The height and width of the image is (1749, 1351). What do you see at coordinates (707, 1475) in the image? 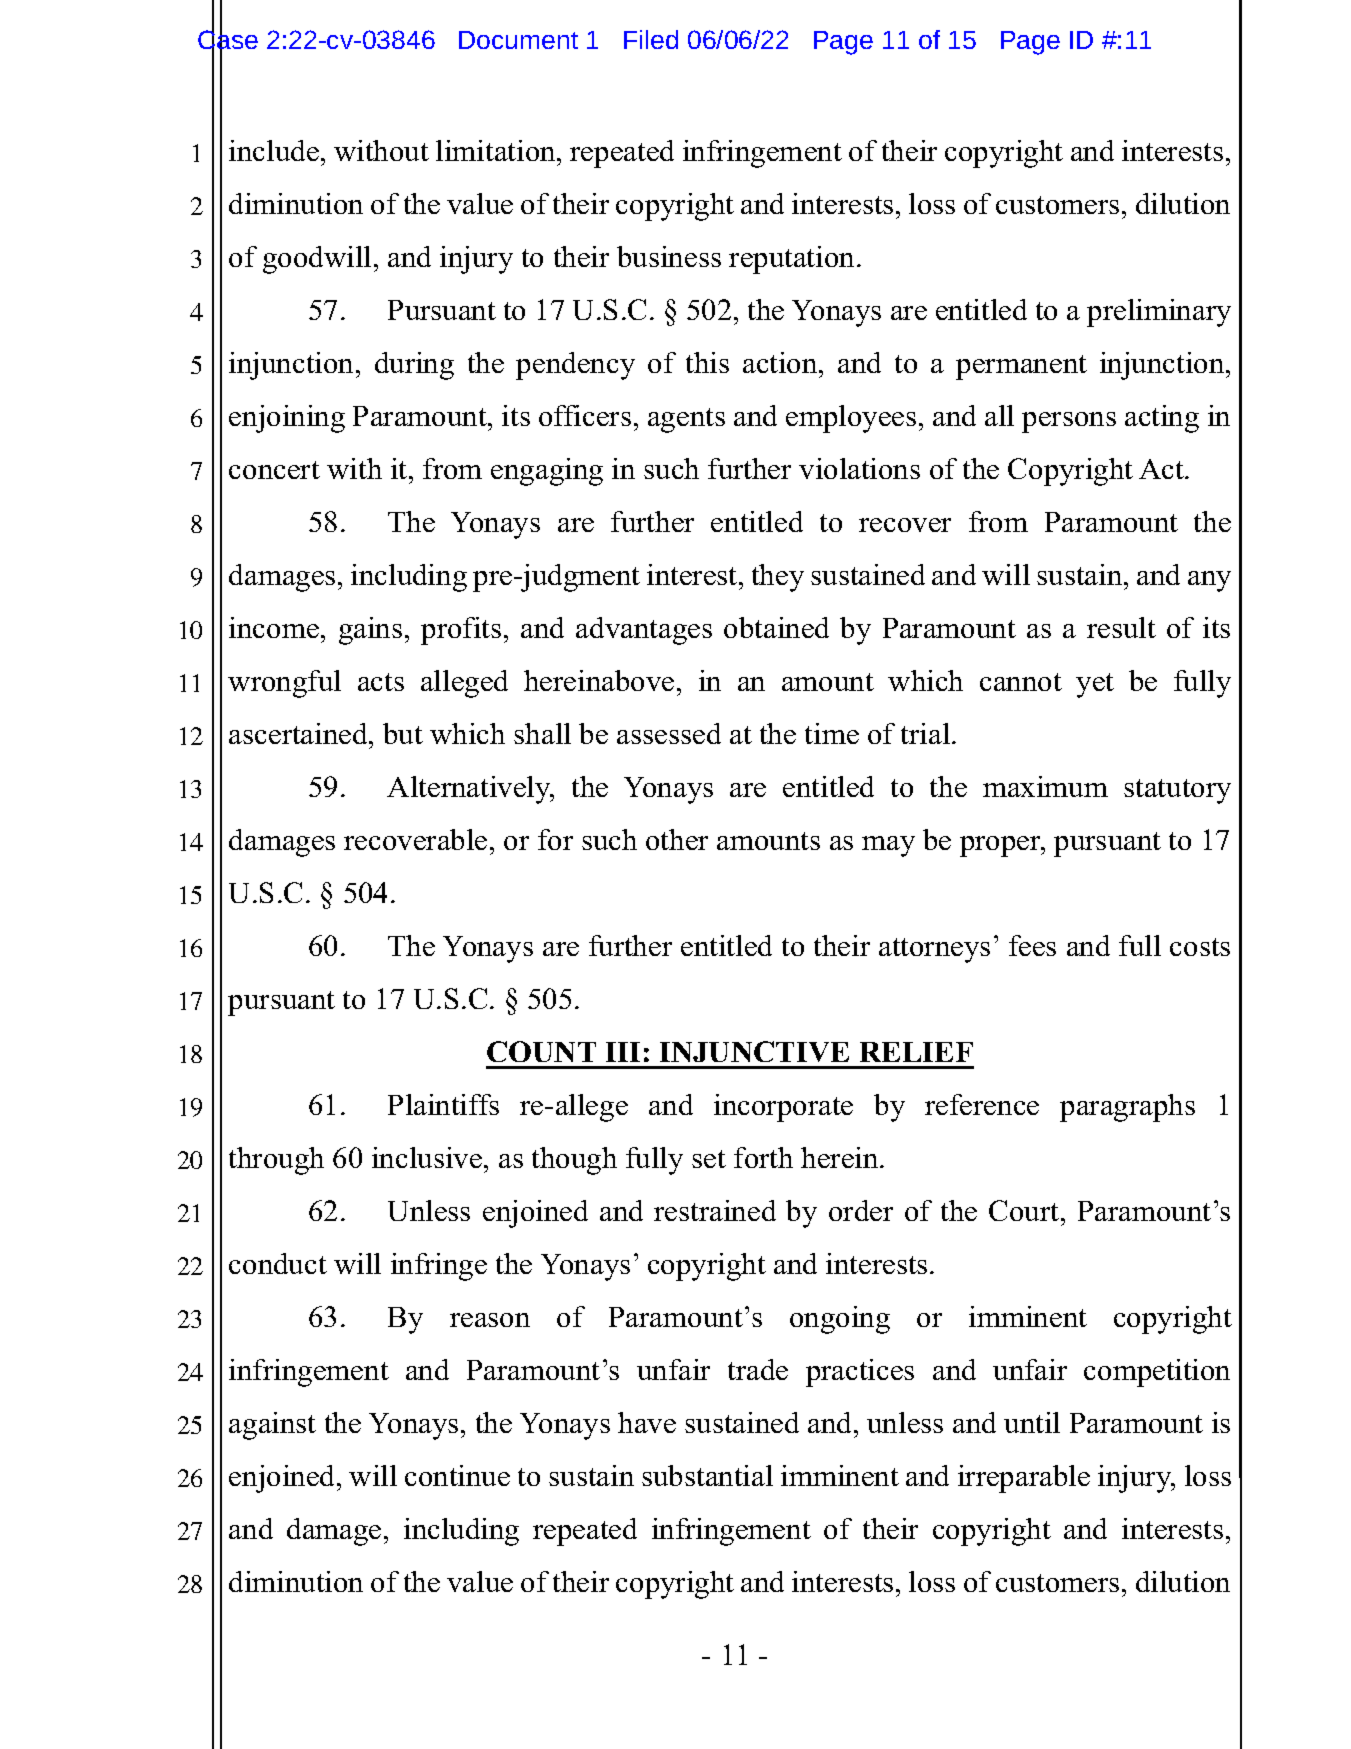
I see `substantial` at bounding box center [707, 1475].
